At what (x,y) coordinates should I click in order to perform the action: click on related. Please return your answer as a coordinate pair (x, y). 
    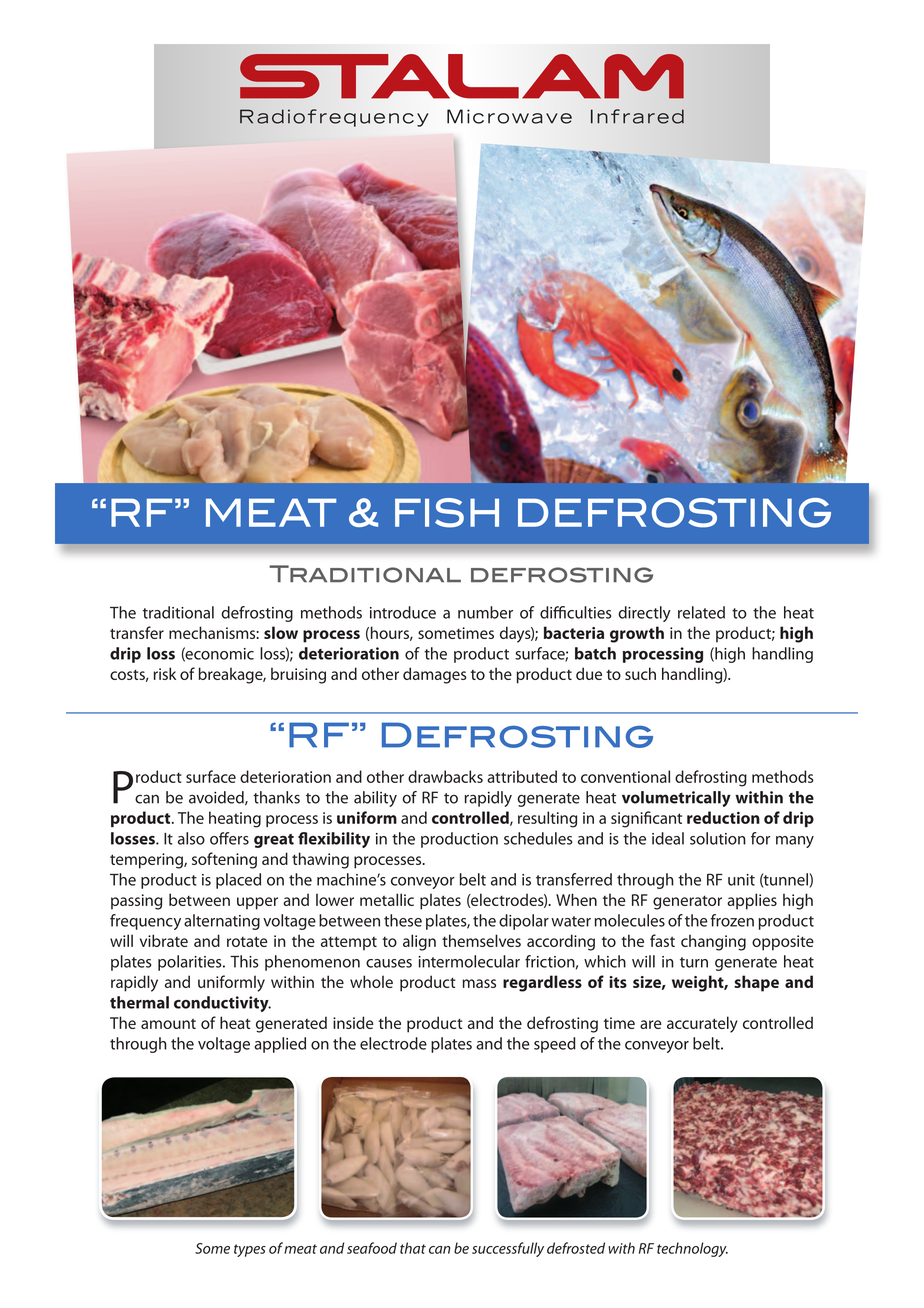
    Looking at the image, I should click on (701, 612).
